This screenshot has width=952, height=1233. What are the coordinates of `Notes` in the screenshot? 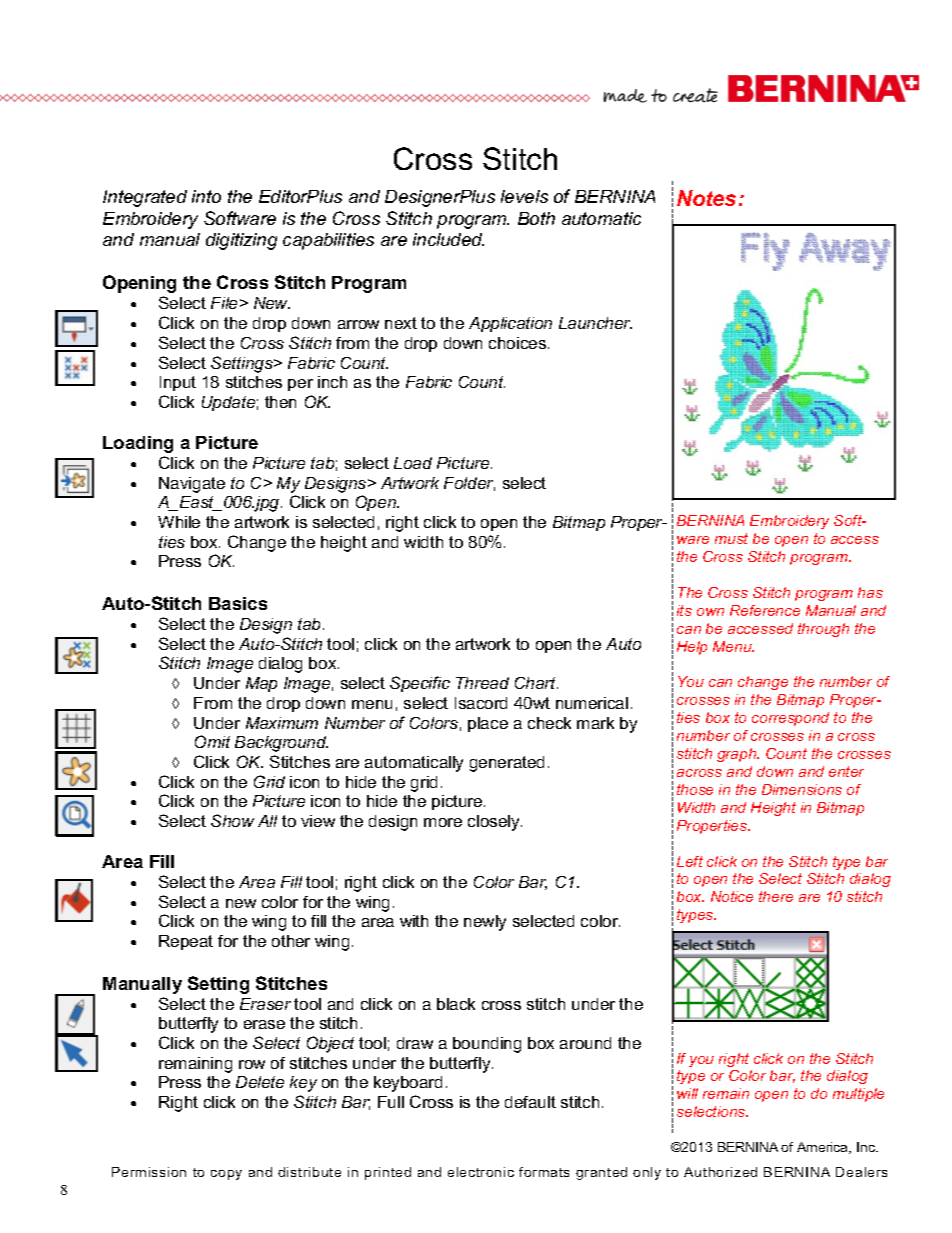 It's located at (708, 198).
